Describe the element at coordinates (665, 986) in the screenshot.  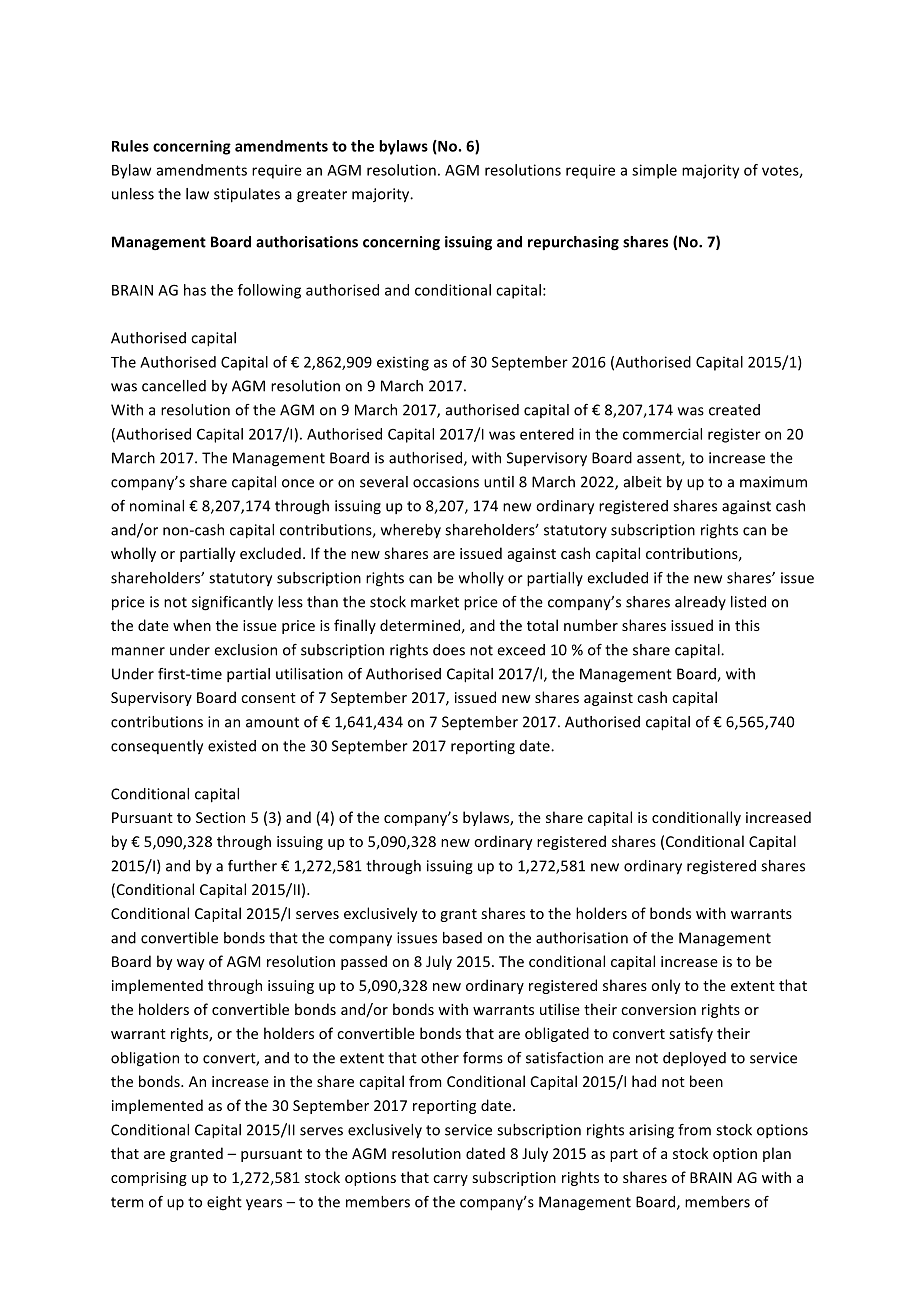
I see `only` at that location.
